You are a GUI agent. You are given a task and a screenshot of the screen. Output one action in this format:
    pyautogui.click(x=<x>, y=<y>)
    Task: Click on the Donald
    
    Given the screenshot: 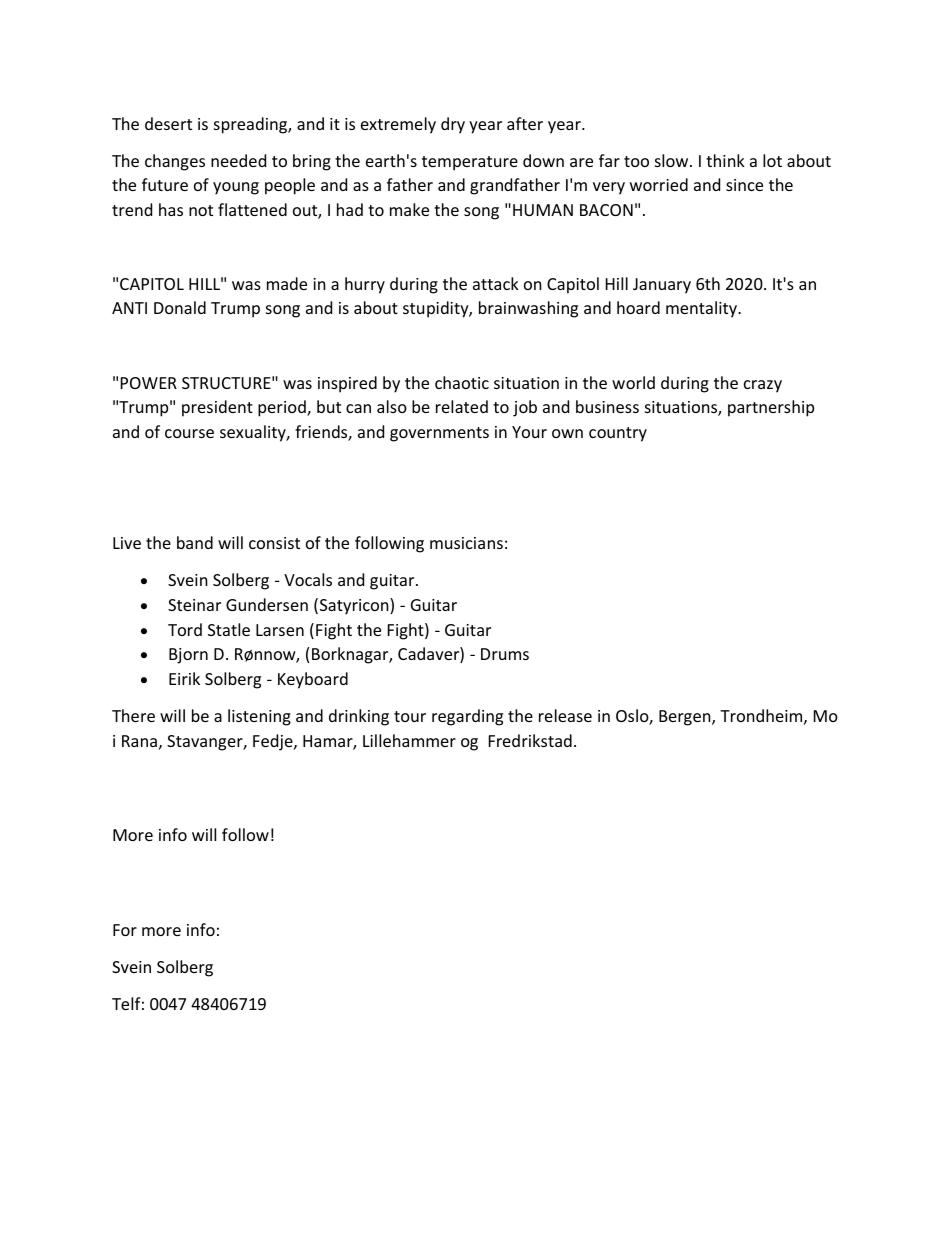 What is the action you would take?
    pyautogui.click(x=180, y=307)
